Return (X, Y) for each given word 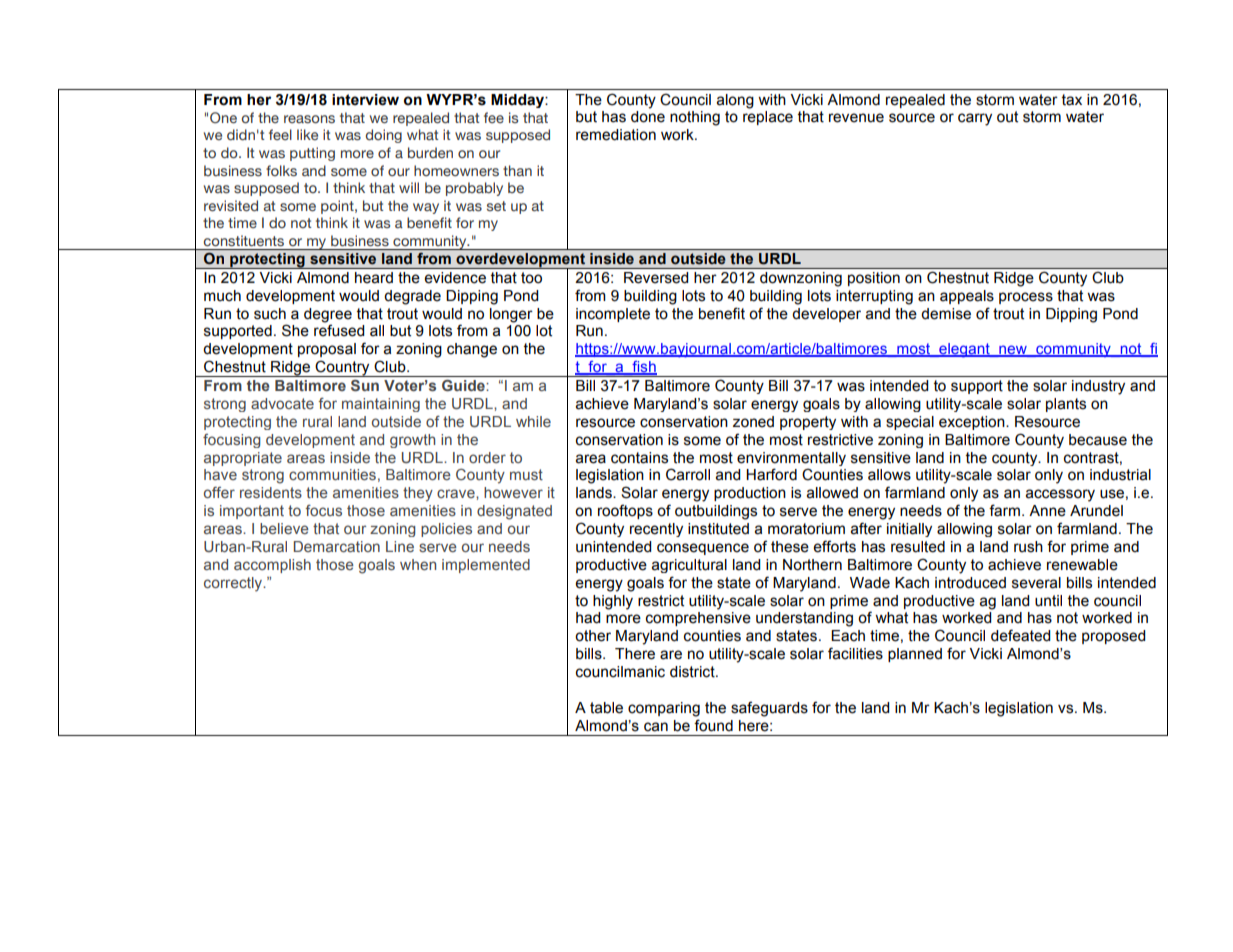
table (606, 708)
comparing (664, 709)
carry (975, 119)
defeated (1020, 635)
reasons (309, 119)
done (648, 117)
